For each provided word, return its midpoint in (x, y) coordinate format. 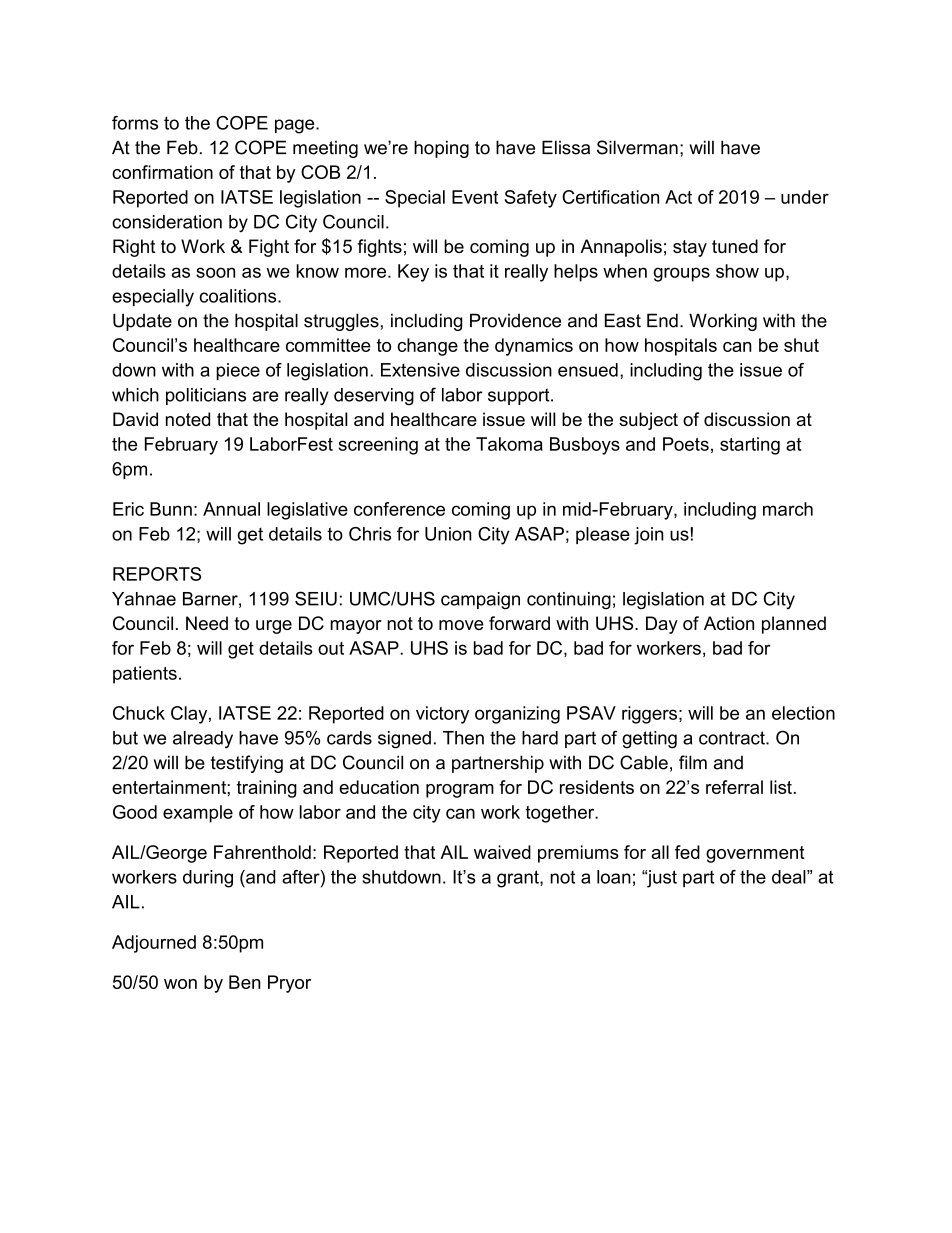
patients (145, 675)
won (180, 984)
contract (733, 738)
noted (188, 419)
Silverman (637, 147)
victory (442, 715)
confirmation (162, 172)
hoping (441, 149)
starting (750, 446)
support (520, 396)
